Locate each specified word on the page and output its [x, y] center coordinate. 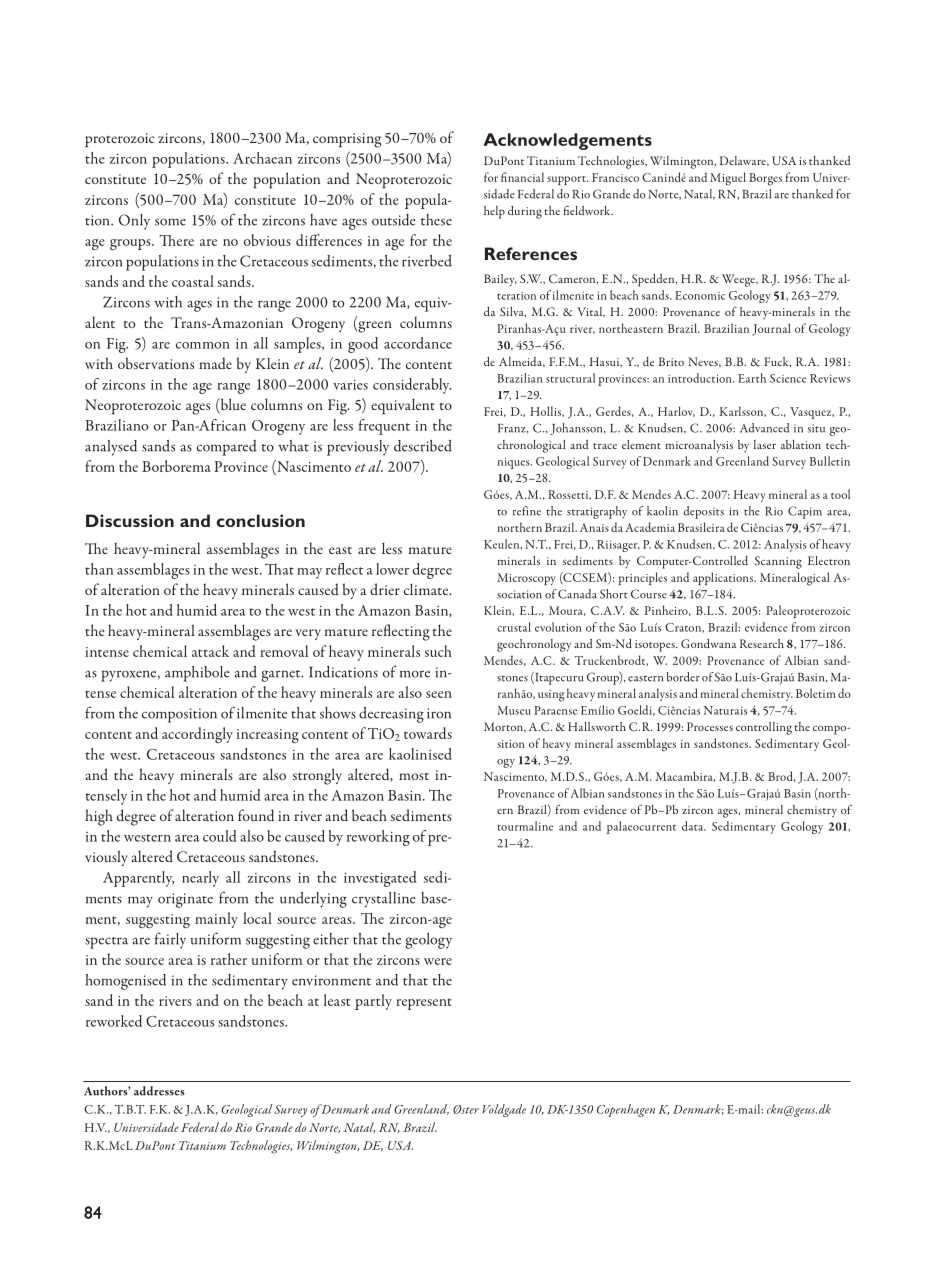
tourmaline [525, 826]
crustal [514, 627]
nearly [200, 879]
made [215, 363]
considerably [412, 386]
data [694, 826]
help [494, 212]
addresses [159, 1091]
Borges [765, 179]
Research [762, 643]
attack [210, 651]
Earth [752, 378]
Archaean [262, 158]
